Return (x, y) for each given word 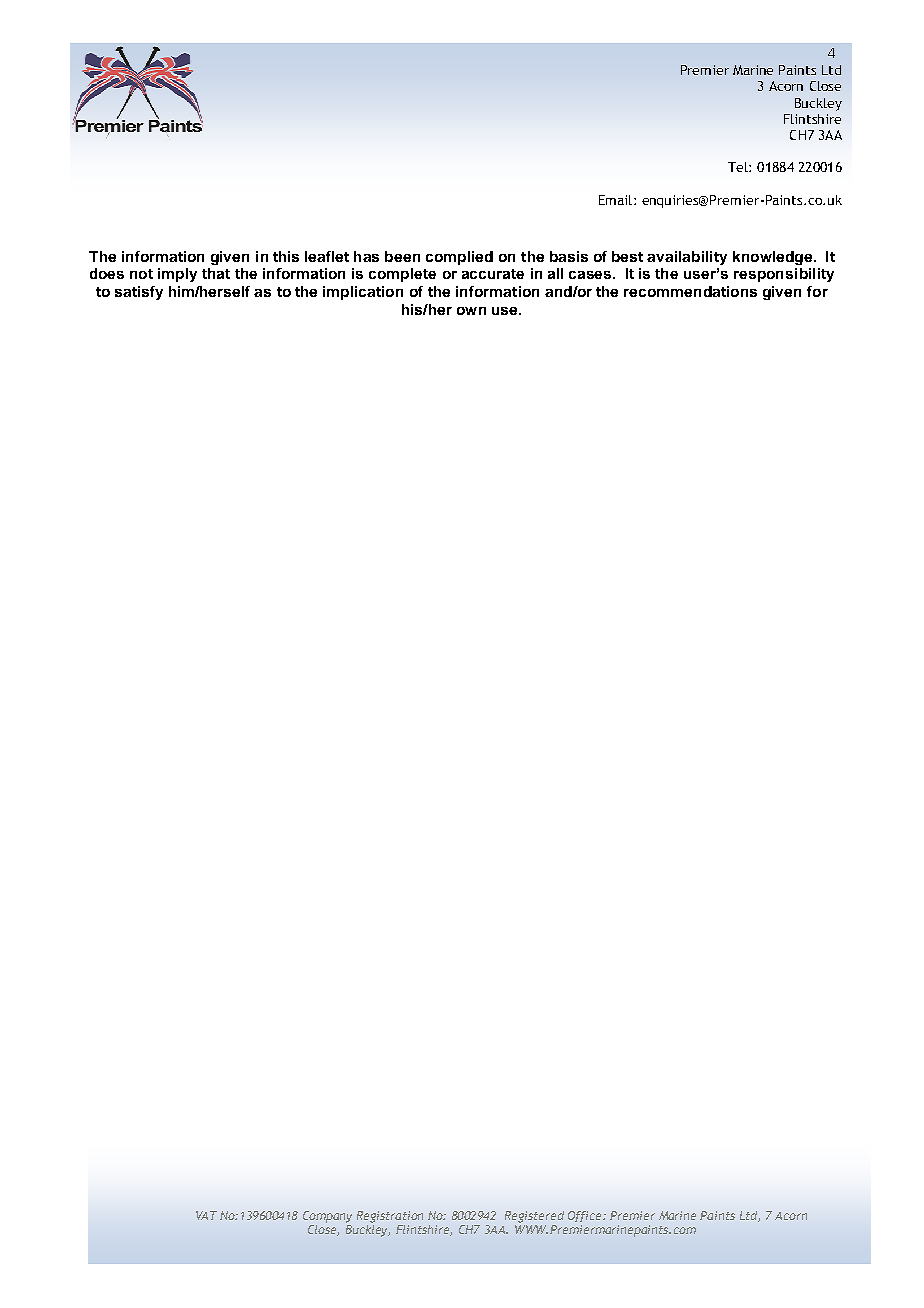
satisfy (139, 293)
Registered (534, 1217)
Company (327, 1217)
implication (363, 293)
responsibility (784, 275)
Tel (739, 167)
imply (177, 275)
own (471, 311)
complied (459, 258)
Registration (390, 1217)
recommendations (690, 291)
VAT (206, 1215)
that (216, 273)
